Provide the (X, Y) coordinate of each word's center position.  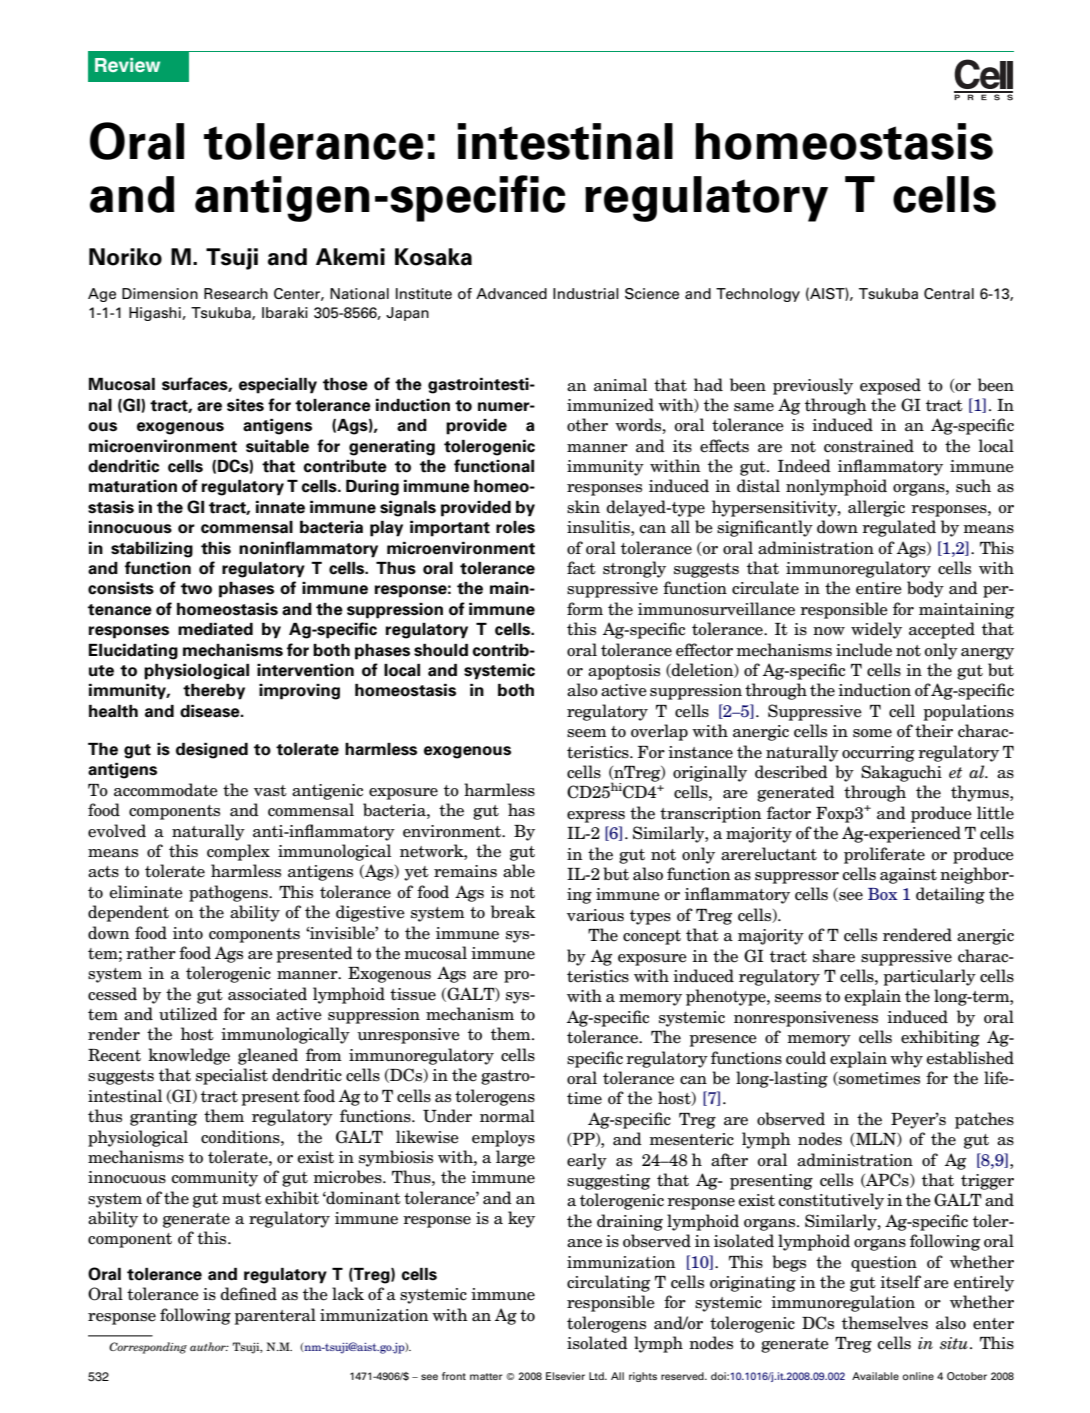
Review (127, 65)
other (587, 425)
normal (507, 1116)
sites (245, 405)
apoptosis (624, 672)
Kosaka (433, 257)
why (906, 1059)
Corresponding (148, 1348)
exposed (890, 386)
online (918, 1376)
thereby (214, 692)
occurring (878, 754)
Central (949, 293)
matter (486, 1376)
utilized (188, 1014)
